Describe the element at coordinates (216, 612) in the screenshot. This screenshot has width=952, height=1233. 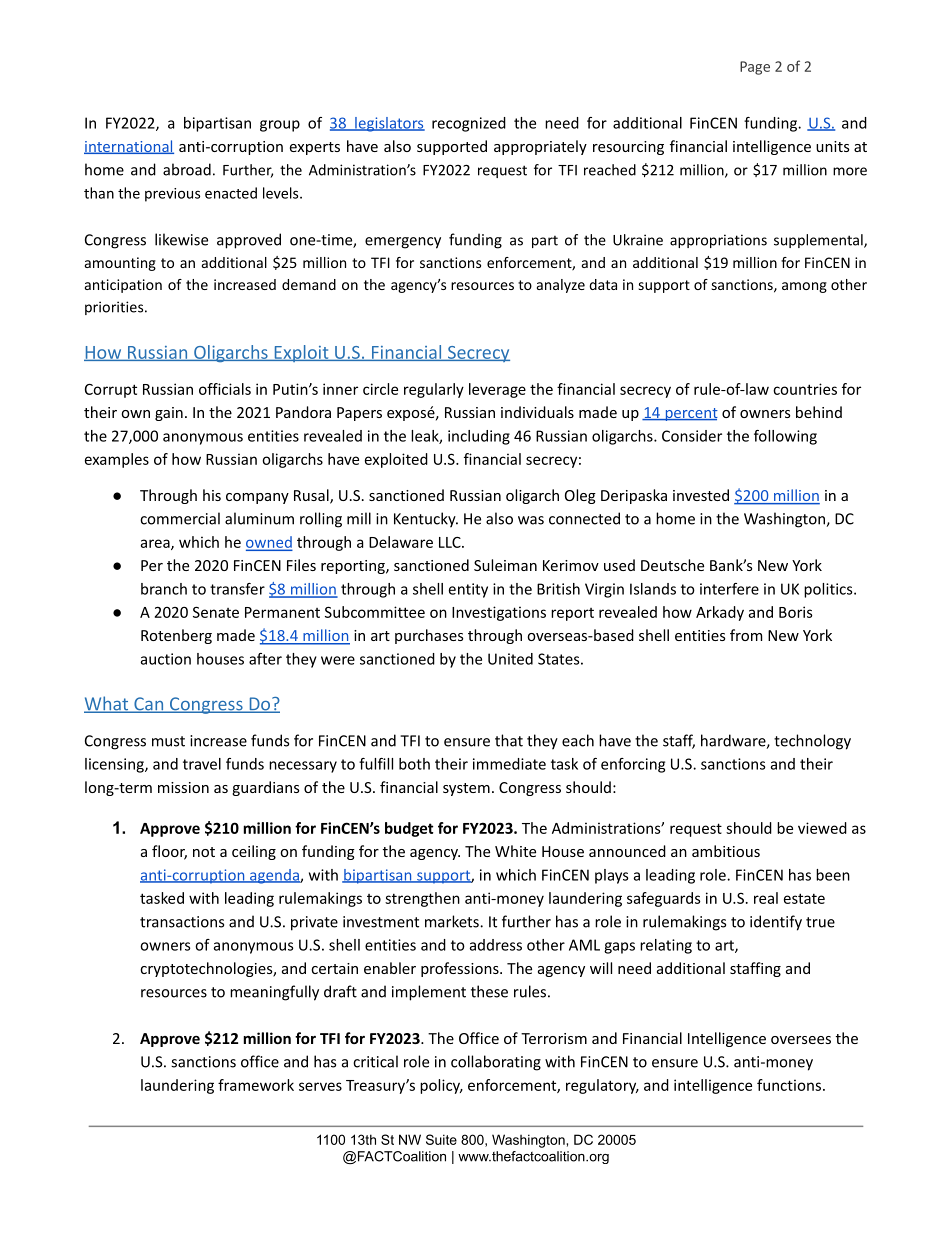
I see `Senate` at that location.
